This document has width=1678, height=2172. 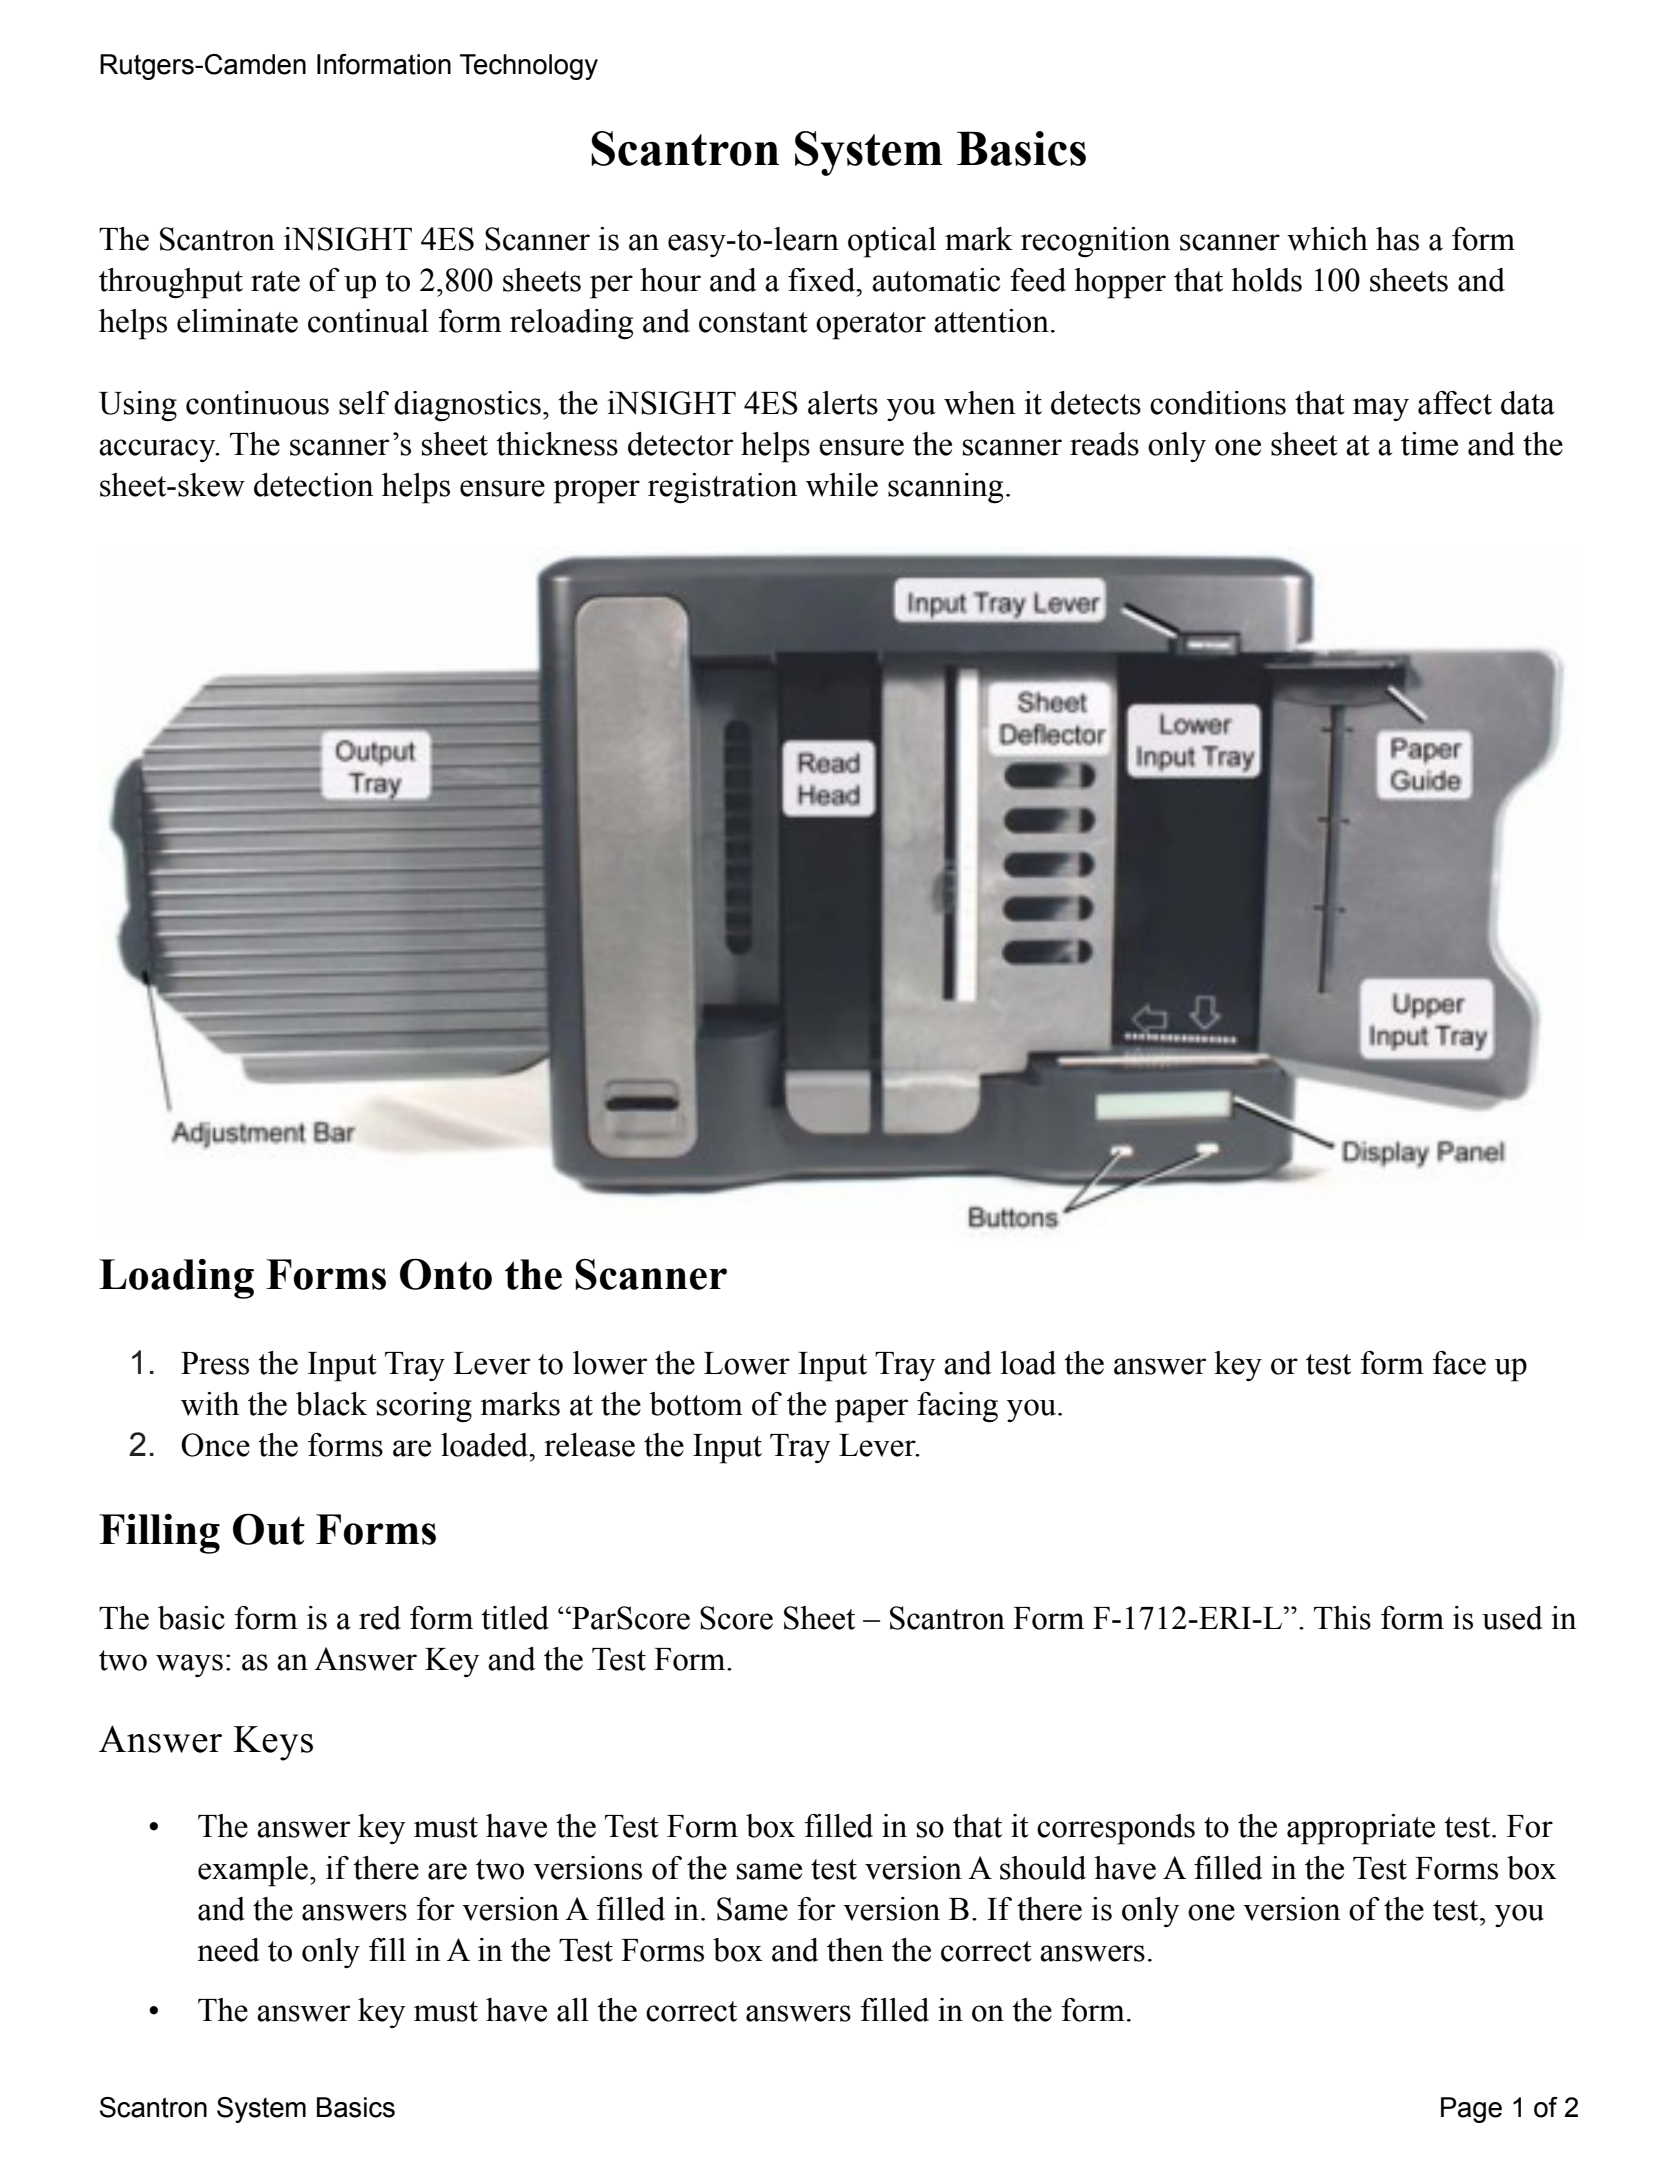 I want to click on time, so click(x=1429, y=444).
